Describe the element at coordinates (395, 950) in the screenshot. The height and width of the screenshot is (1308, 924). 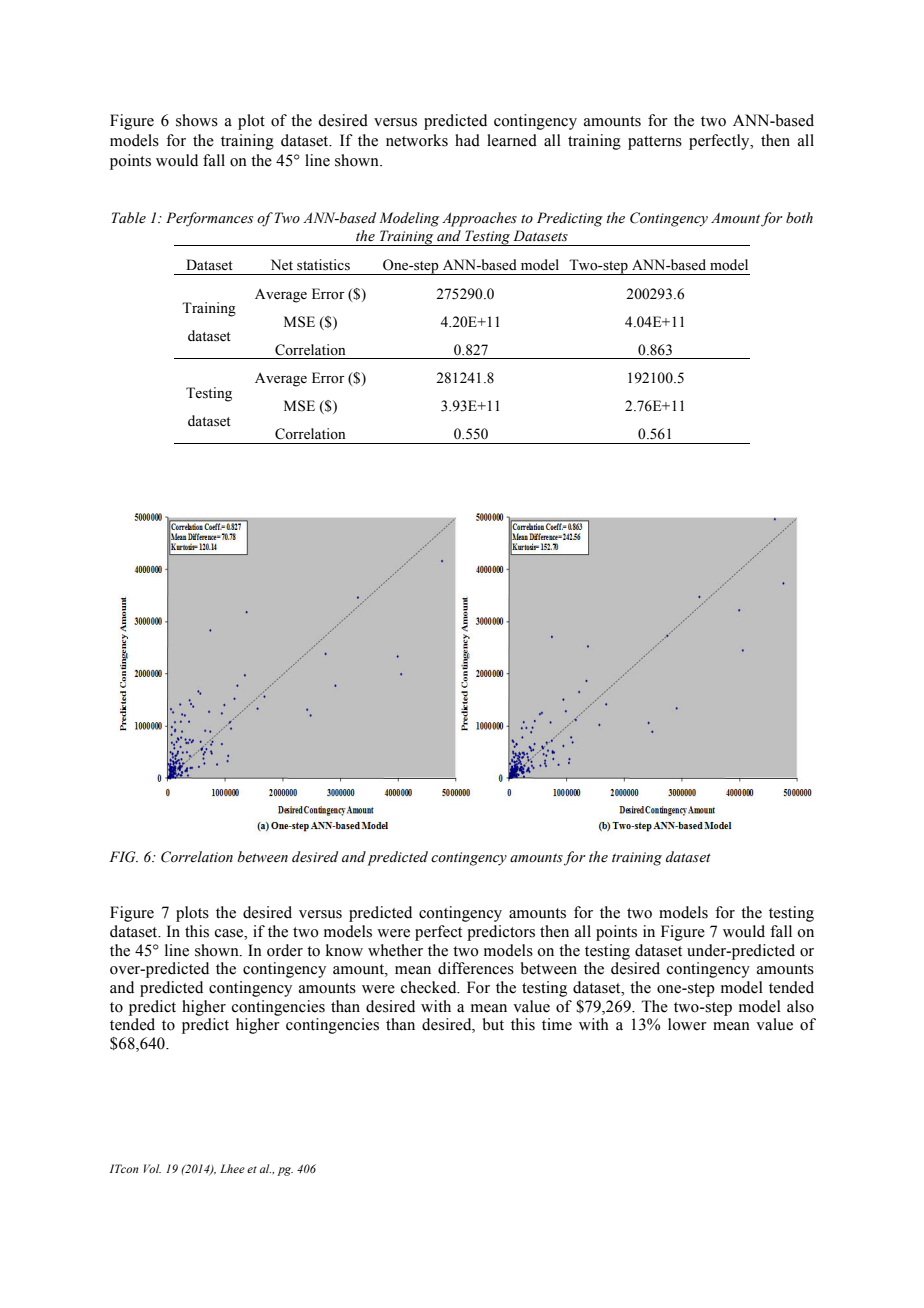
I see `whether` at that location.
